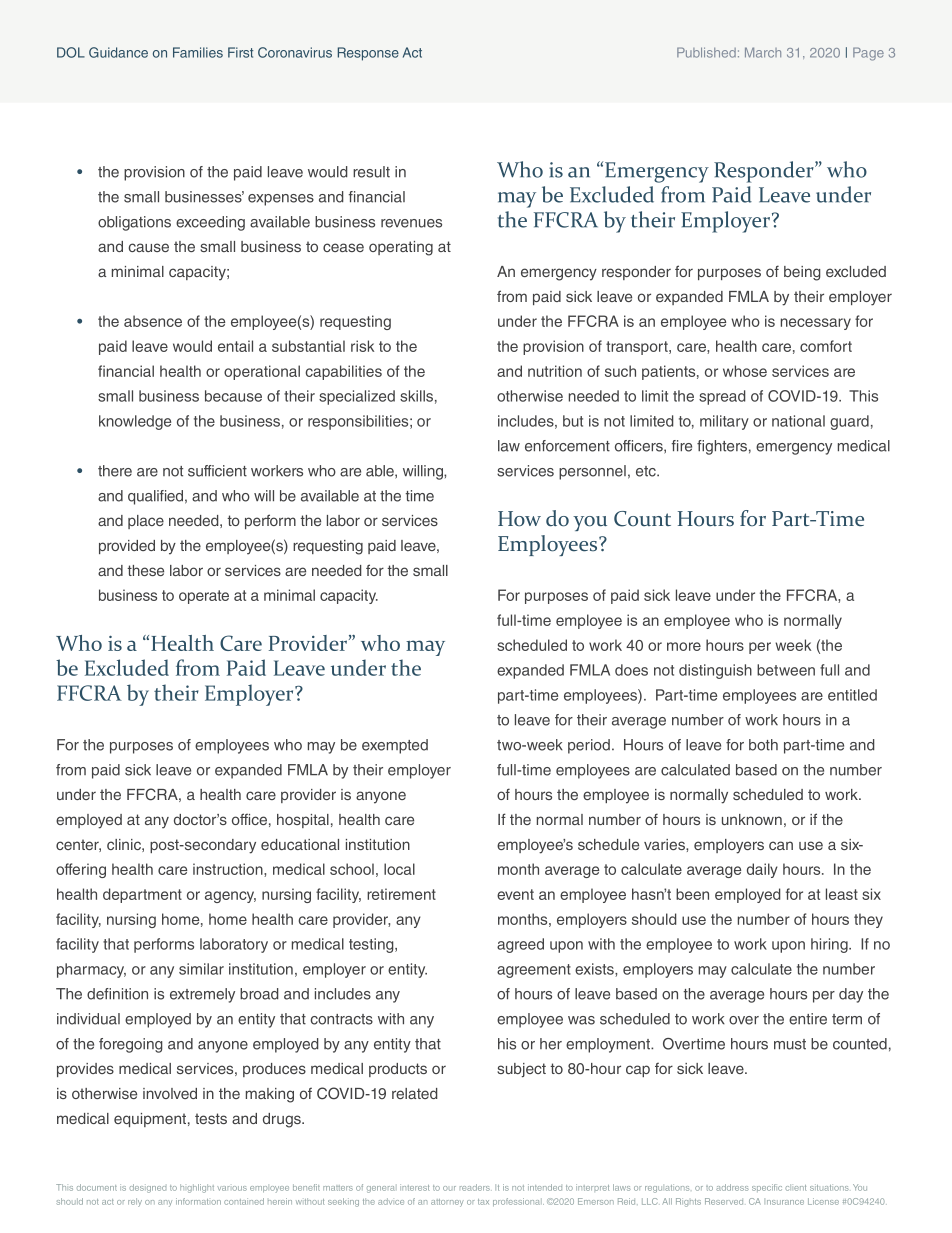 The image size is (952, 1233). Describe the element at coordinates (148, 1188) in the image. I see `designed` at that location.
